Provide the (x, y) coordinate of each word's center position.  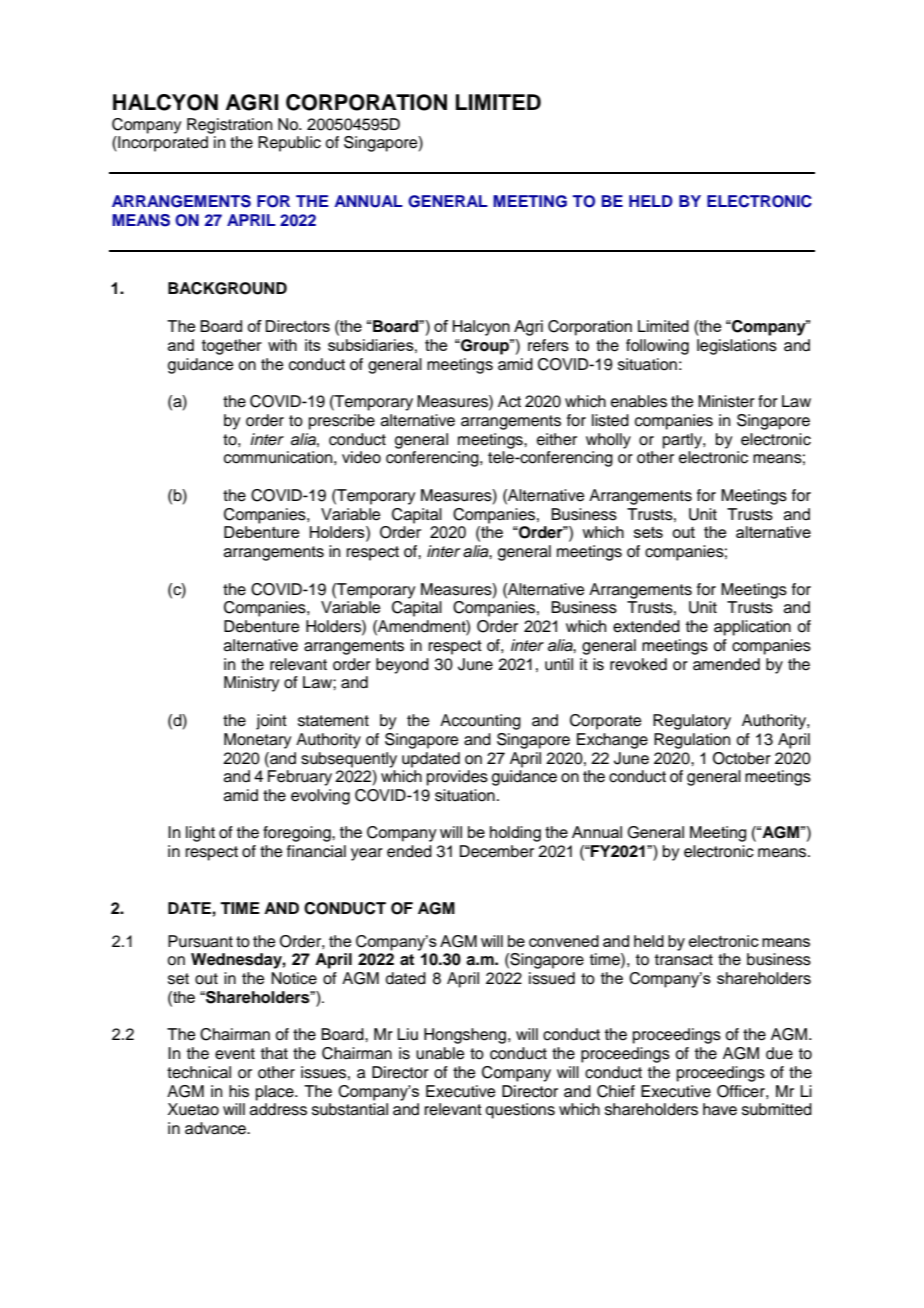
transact (684, 960)
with (282, 345)
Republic (289, 144)
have (720, 1109)
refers (548, 345)
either (557, 439)
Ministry (251, 684)
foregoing (298, 834)
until (559, 664)
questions (520, 1111)
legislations (737, 347)
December (497, 851)
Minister (726, 401)
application (752, 628)
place (276, 1093)
